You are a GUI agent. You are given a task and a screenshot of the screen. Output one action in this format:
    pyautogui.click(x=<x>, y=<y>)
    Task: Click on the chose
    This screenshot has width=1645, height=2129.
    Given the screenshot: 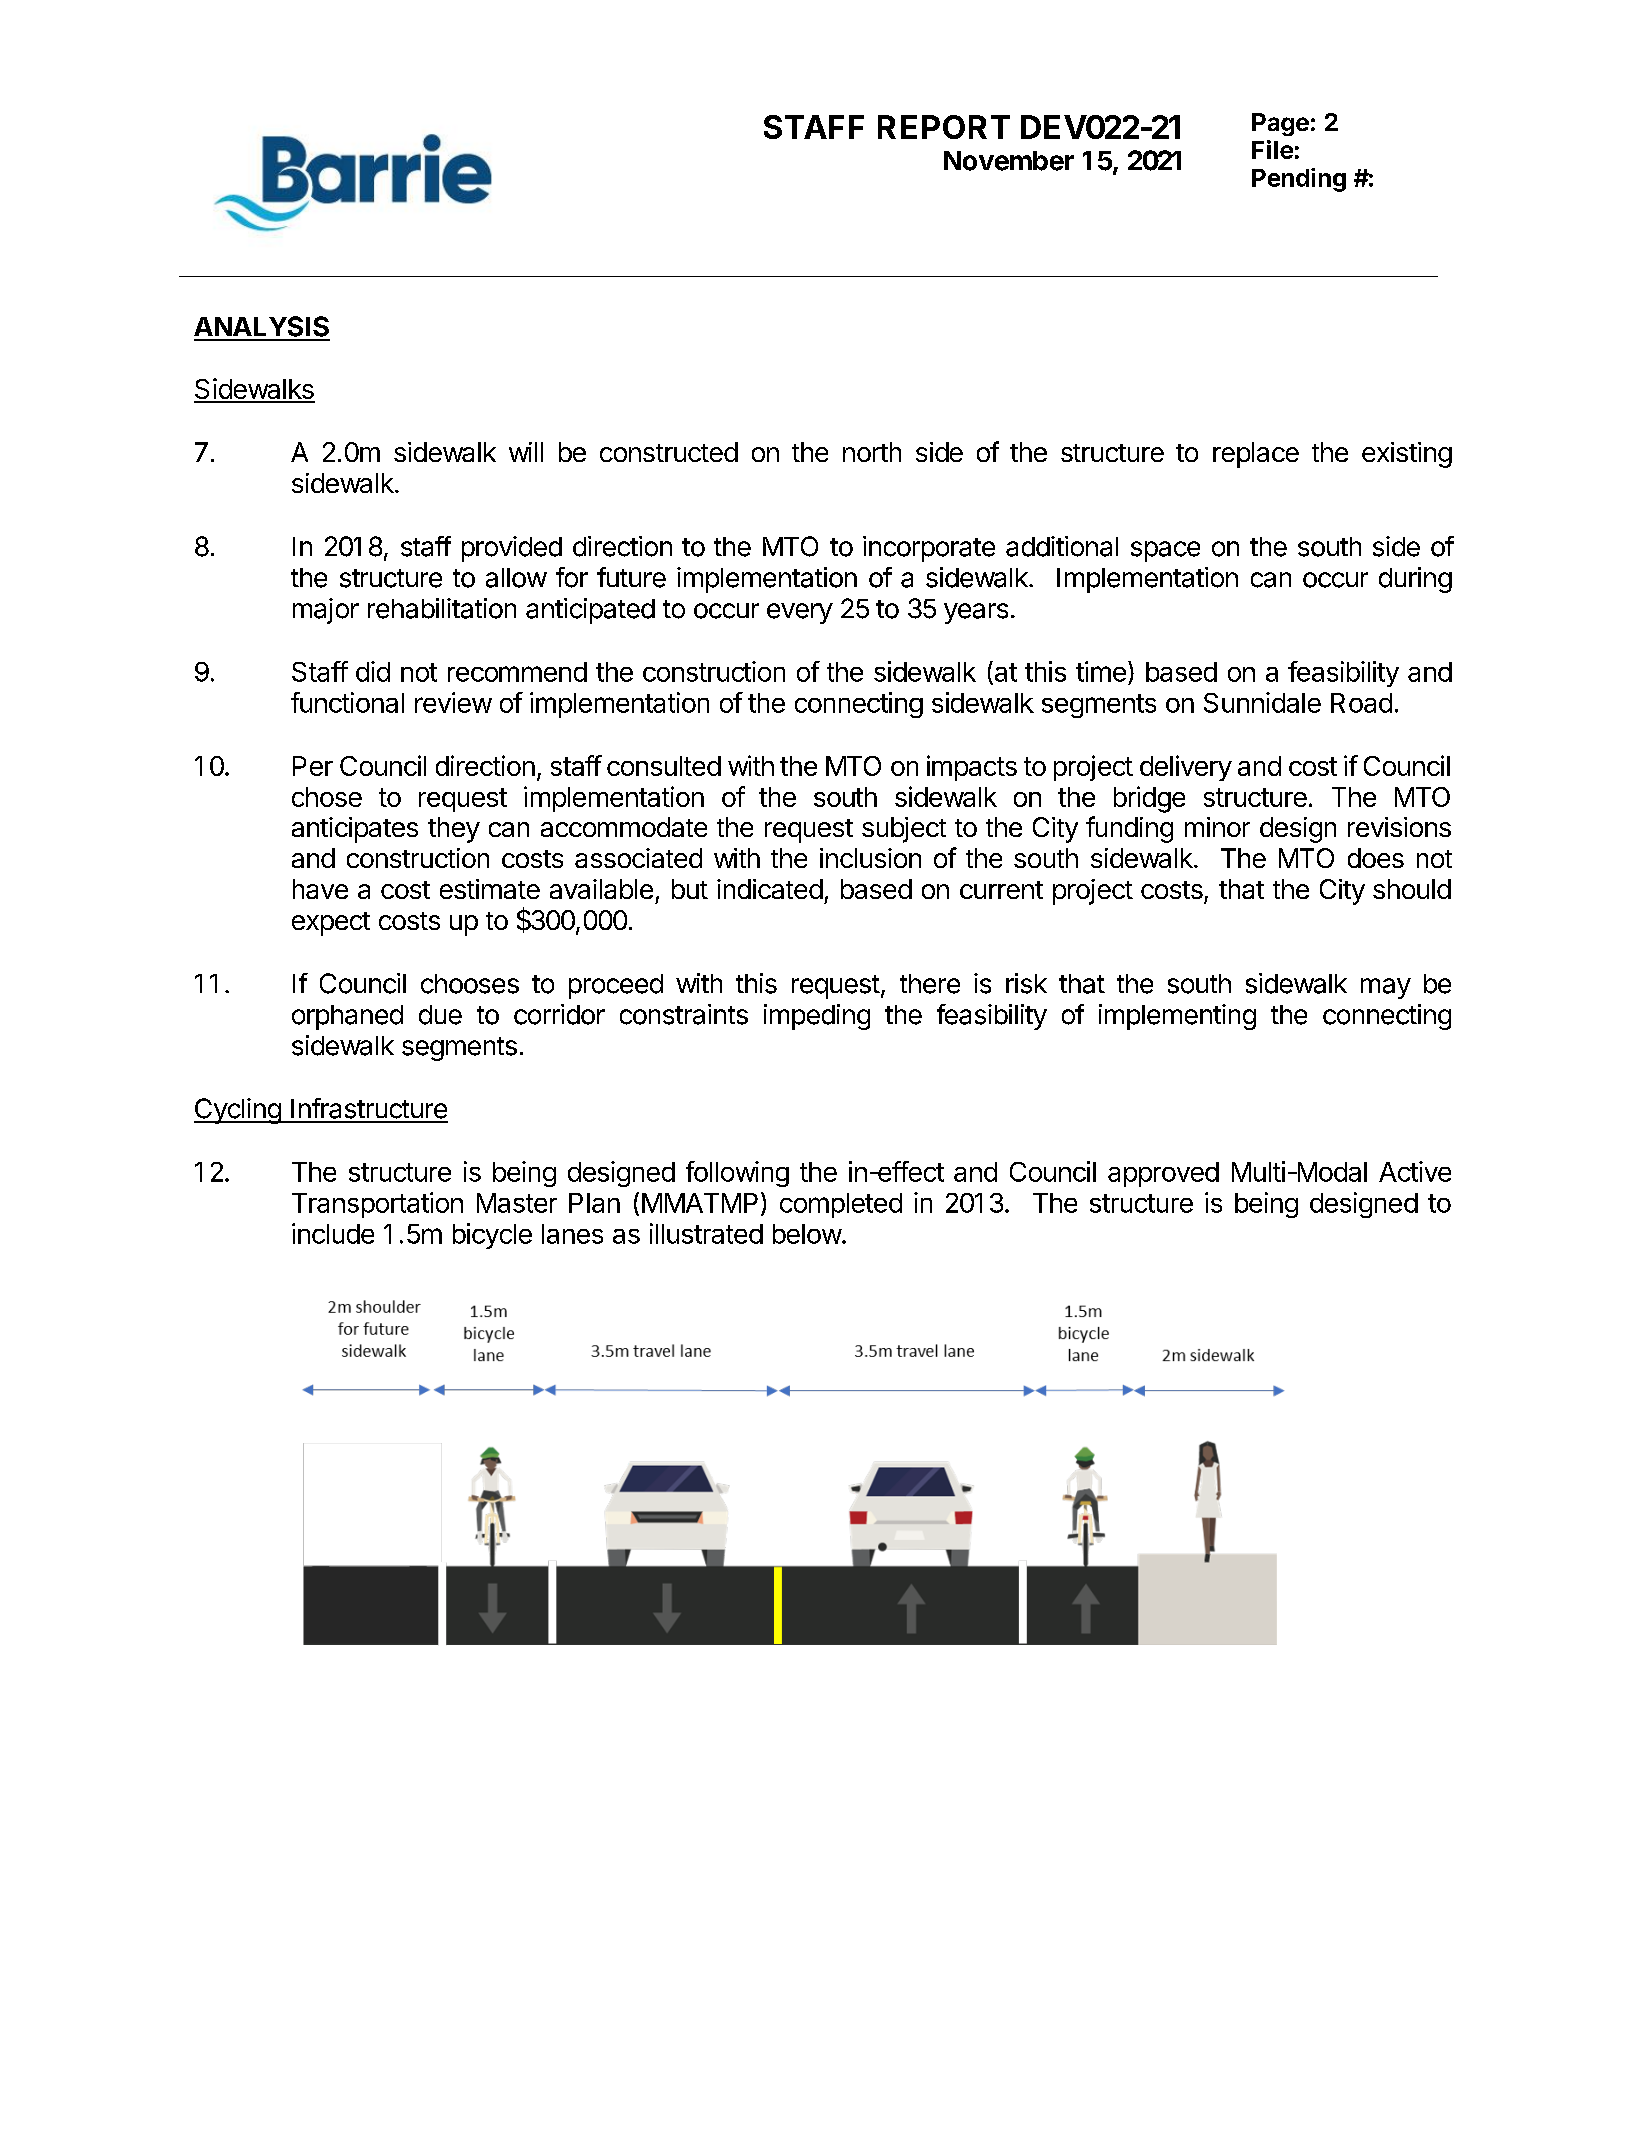 What is the action you would take?
    pyautogui.click(x=327, y=797)
